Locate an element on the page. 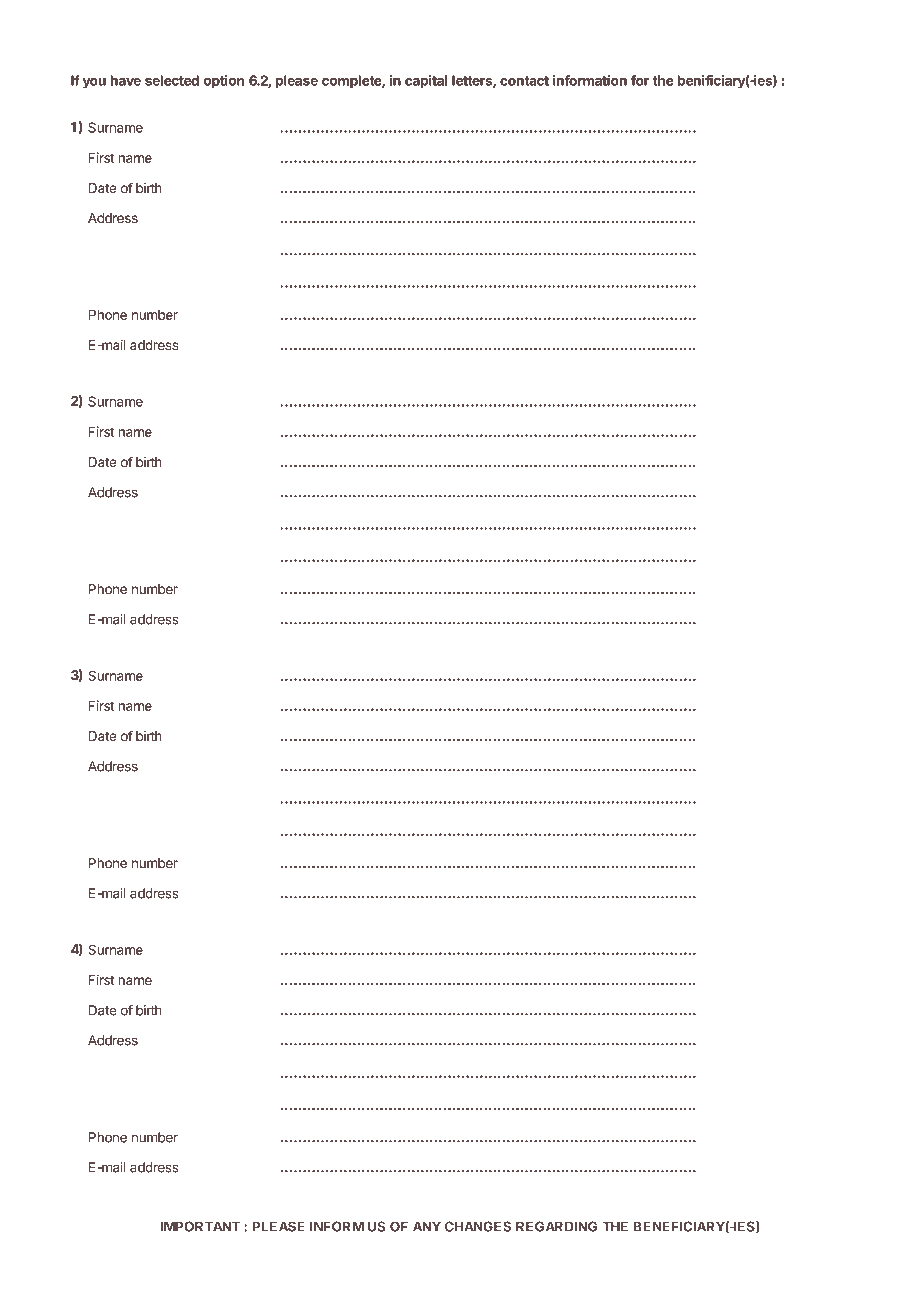 This document has width=924, height=1308. option is located at coordinates (224, 82).
